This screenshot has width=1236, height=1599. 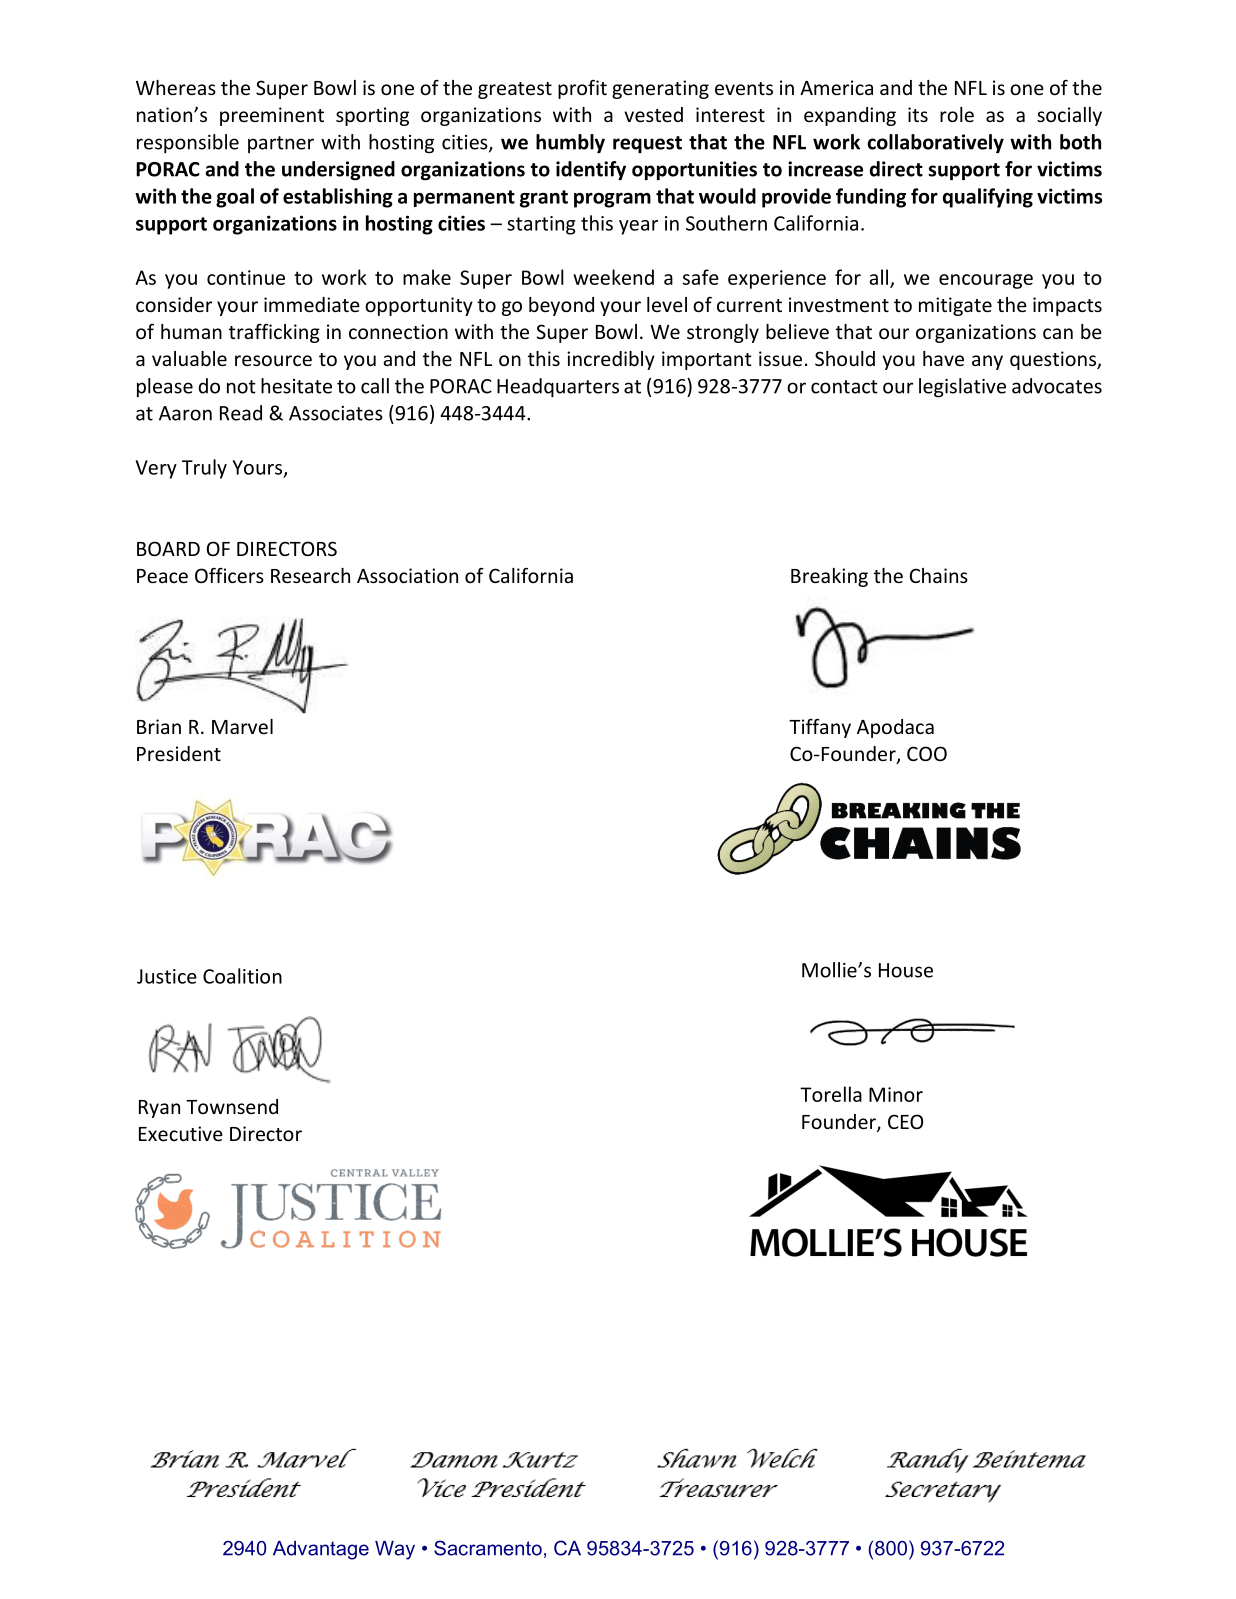 I want to click on Minor, so click(x=896, y=1094).
